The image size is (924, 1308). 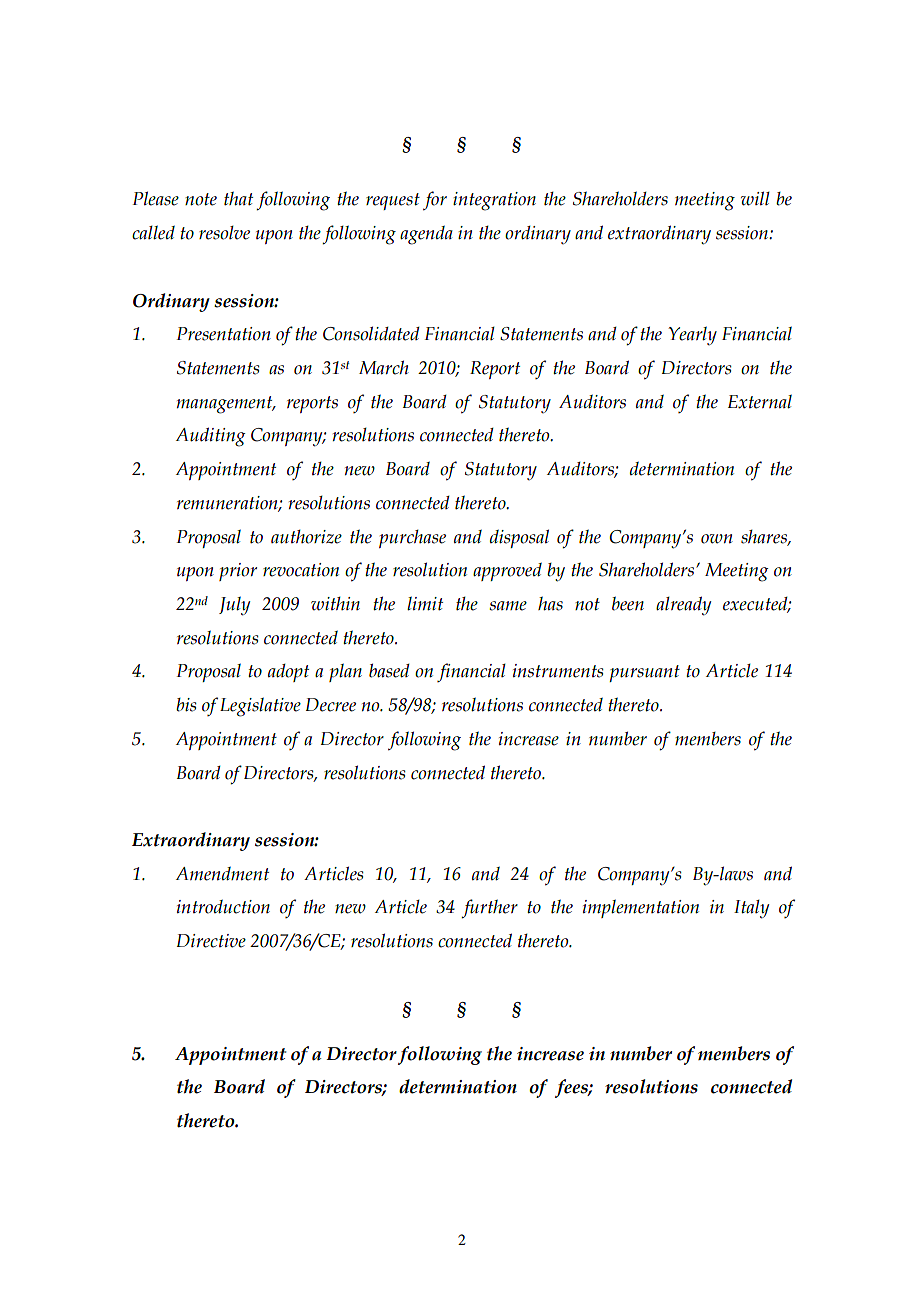 I want to click on will, so click(x=755, y=198).
